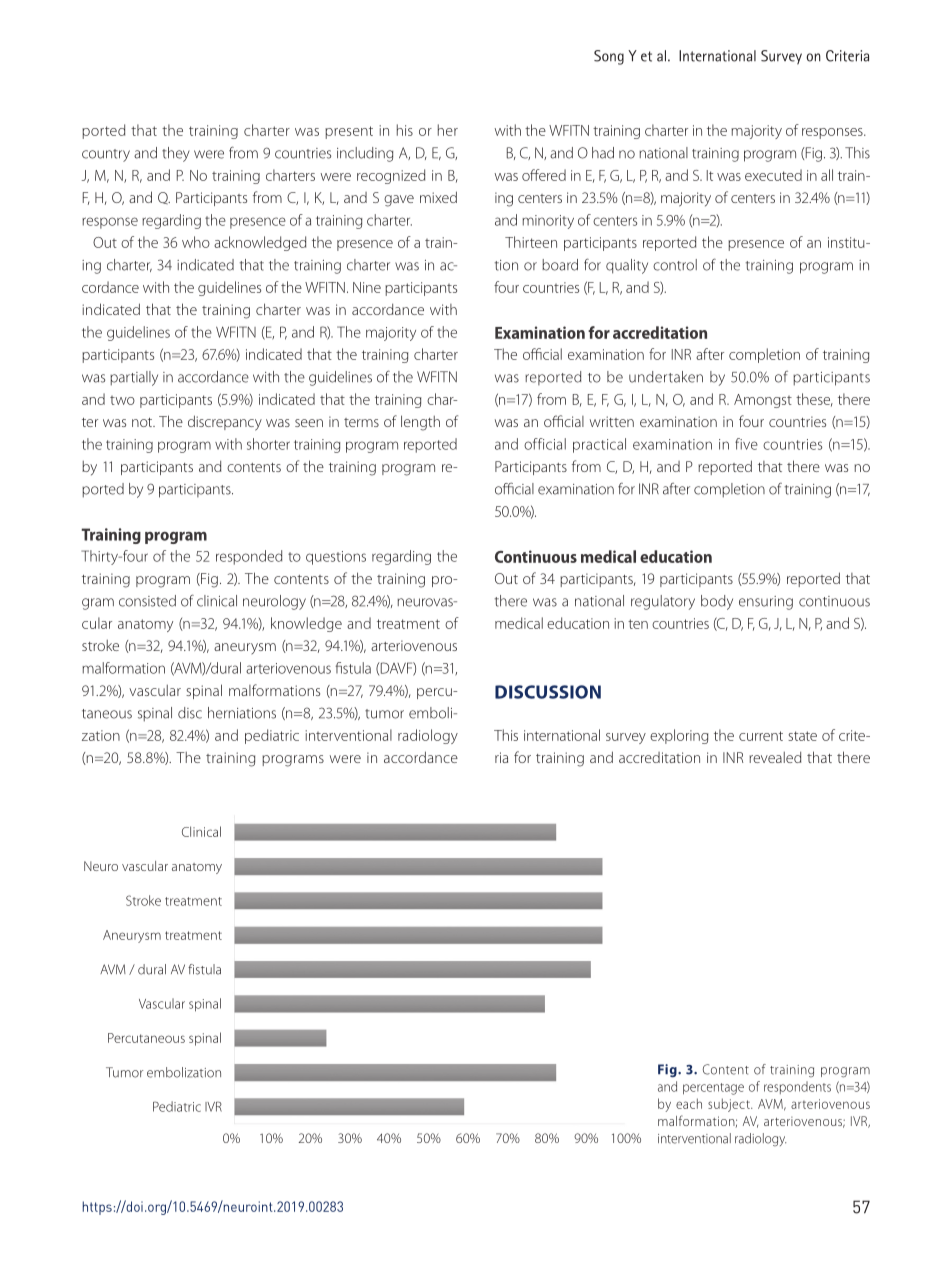  Describe the element at coordinates (249, 557) in the screenshot. I see `responded` at that location.
